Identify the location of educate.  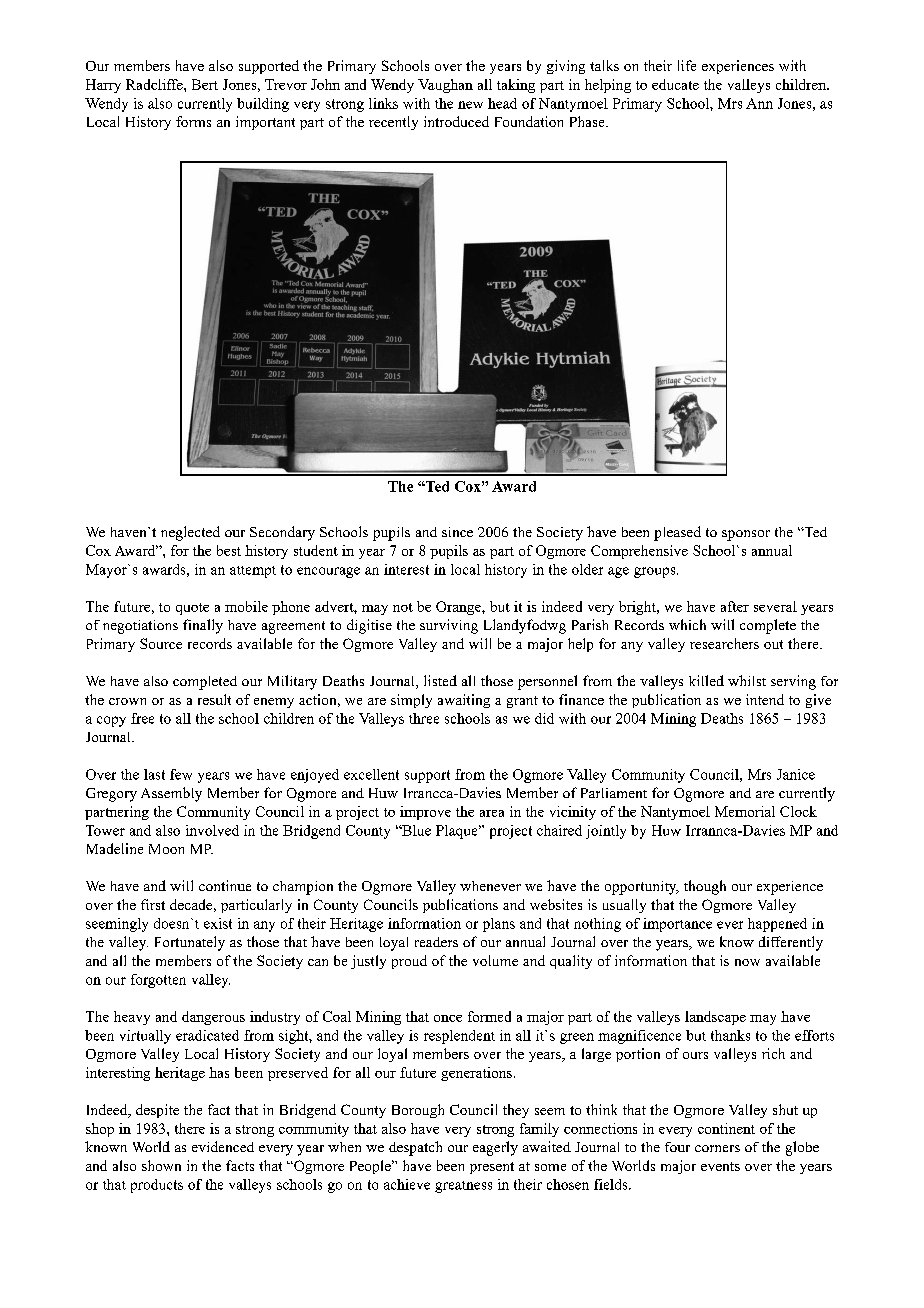
(675, 84).
